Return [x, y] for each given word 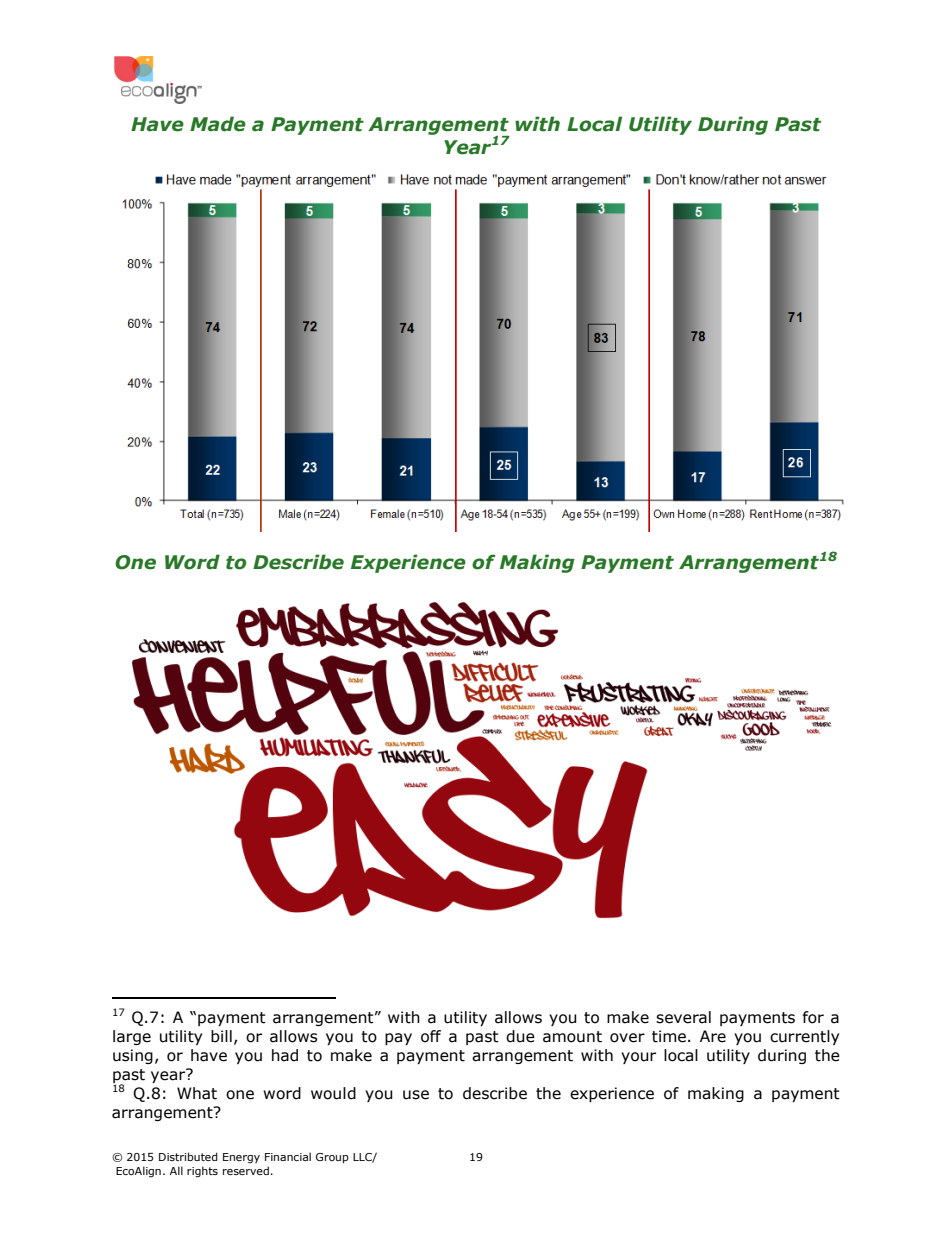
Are [713, 1036]
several [683, 1017]
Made [218, 124]
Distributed [188, 1156]
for [813, 1017]
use [416, 1095]
